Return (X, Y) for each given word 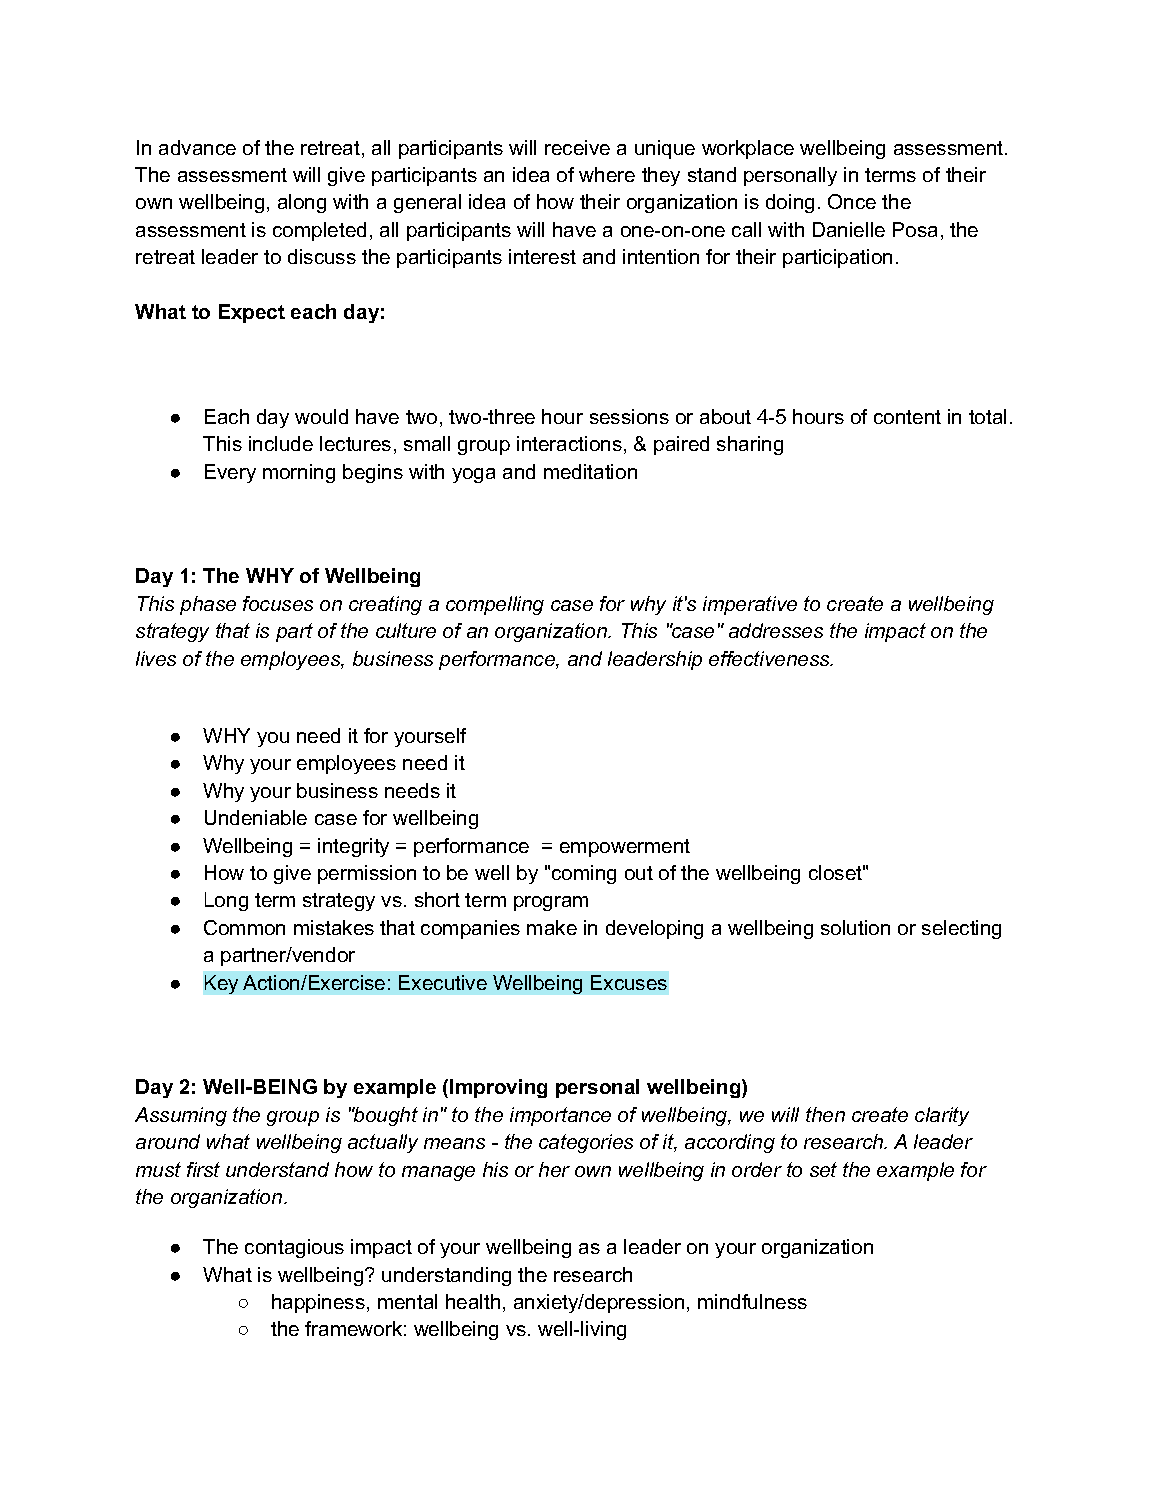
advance (197, 147)
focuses (278, 603)
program (551, 903)
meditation (590, 471)
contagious (294, 1248)
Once (852, 201)
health (473, 1301)
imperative (750, 605)
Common (244, 927)
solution (855, 927)
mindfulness (752, 1301)
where (607, 174)
